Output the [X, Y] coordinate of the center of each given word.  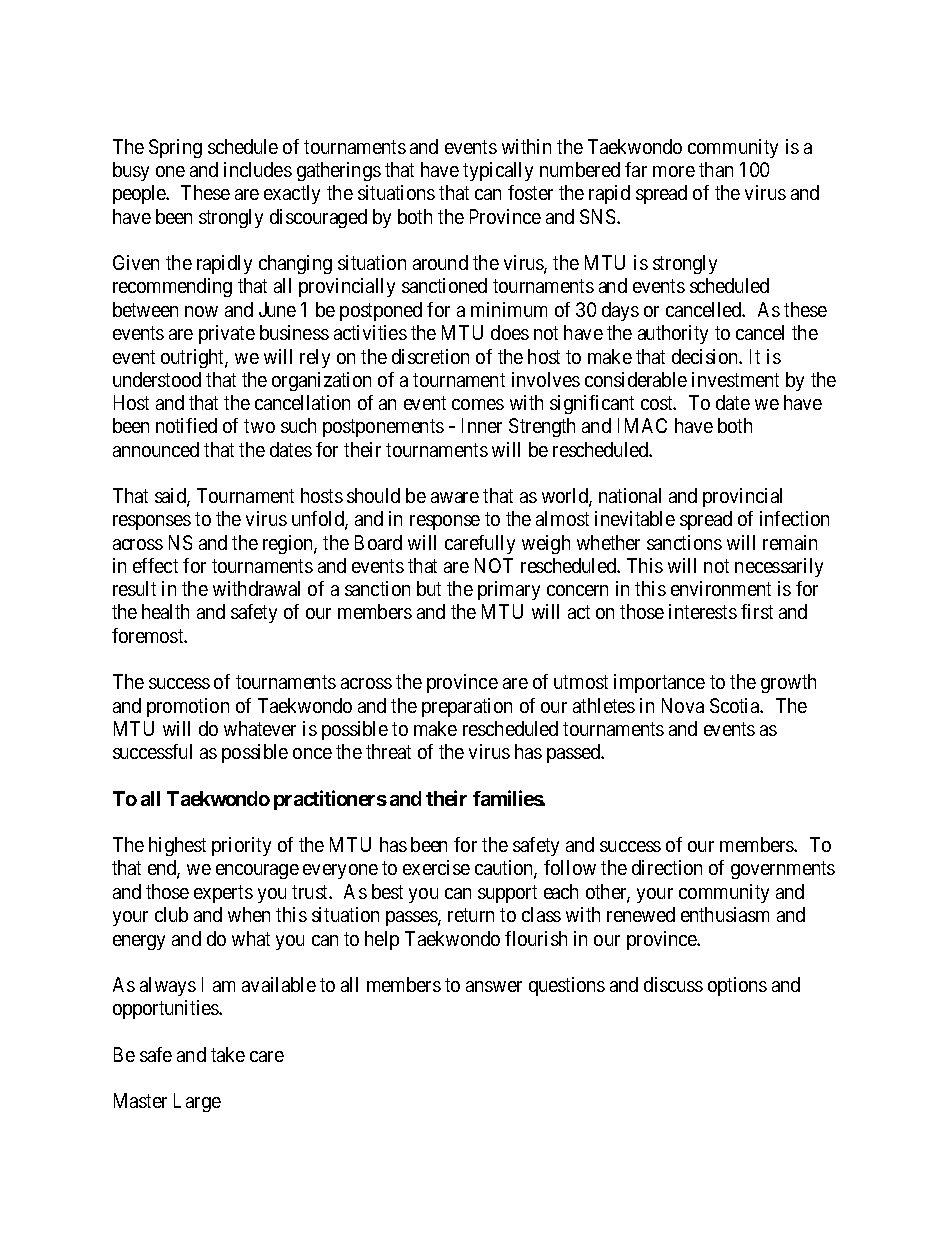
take [228, 1054]
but [429, 588]
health [165, 611]
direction [667, 867]
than [716, 169]
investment [735, 379]
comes [478, 404]
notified [186, 425]
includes [258, 169]
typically [498, 171]
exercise [436, 867]
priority [241, 846]
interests [703, 611]
